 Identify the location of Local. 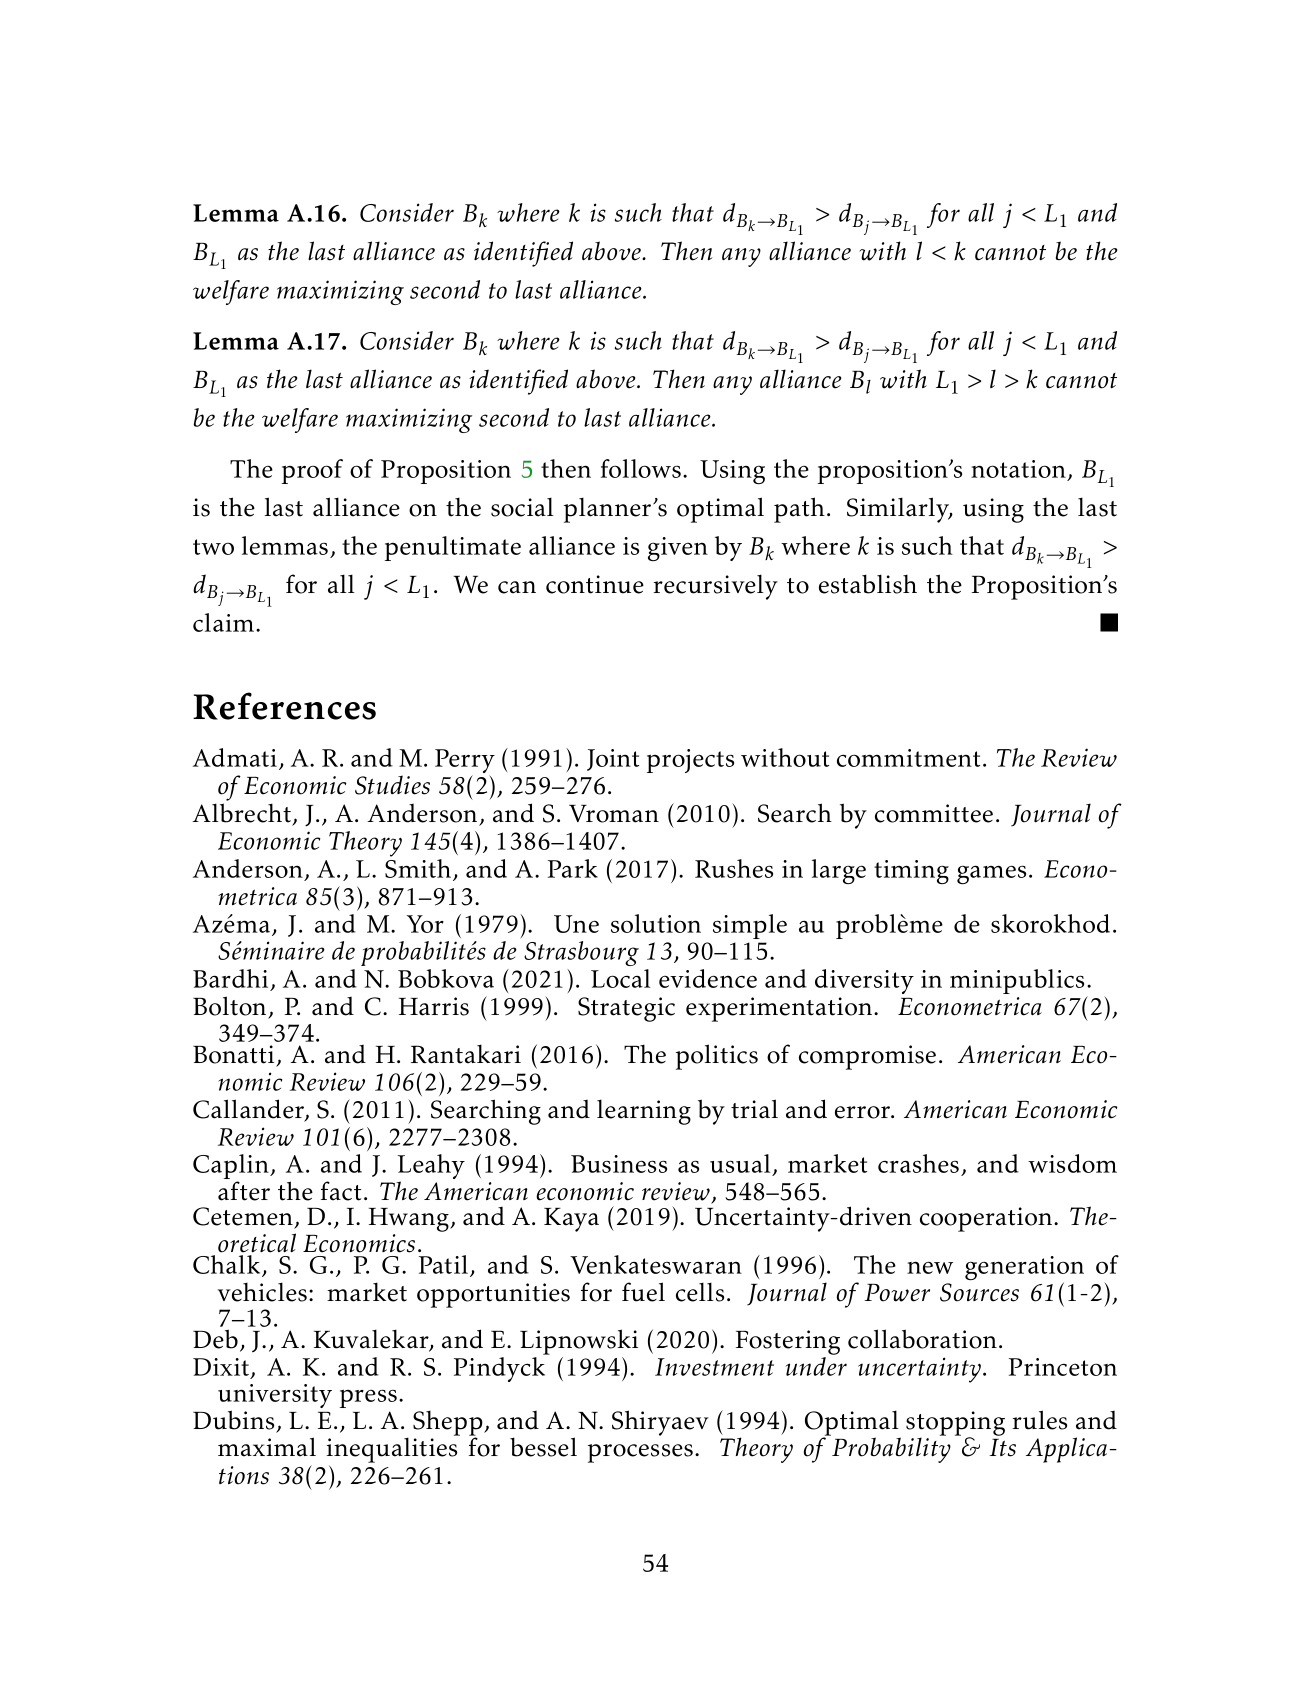
(620, 978).
